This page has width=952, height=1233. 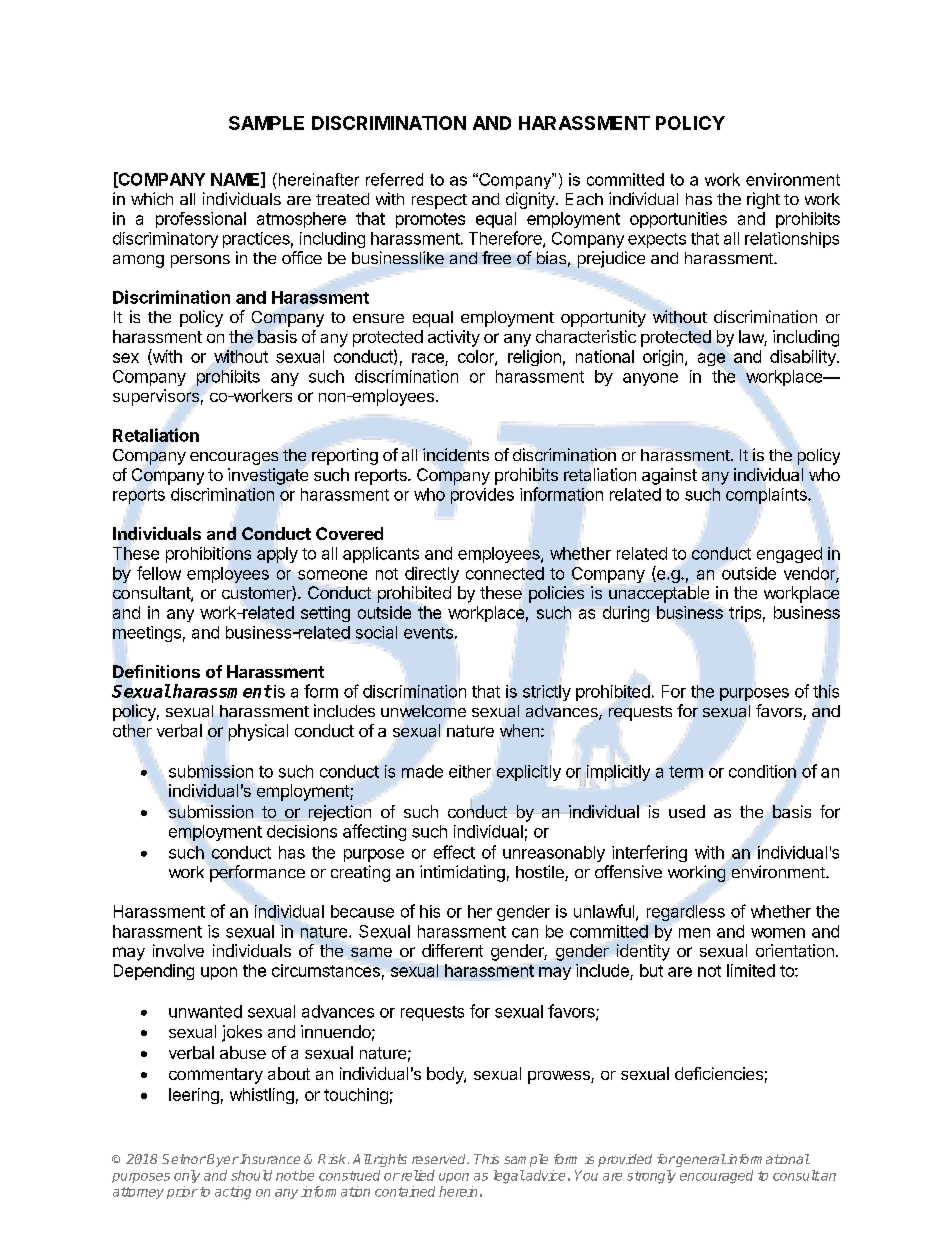 What do you see at coordinates (678, 220) in the page?
I see `opportunities` at bounding box center [678, 220].
